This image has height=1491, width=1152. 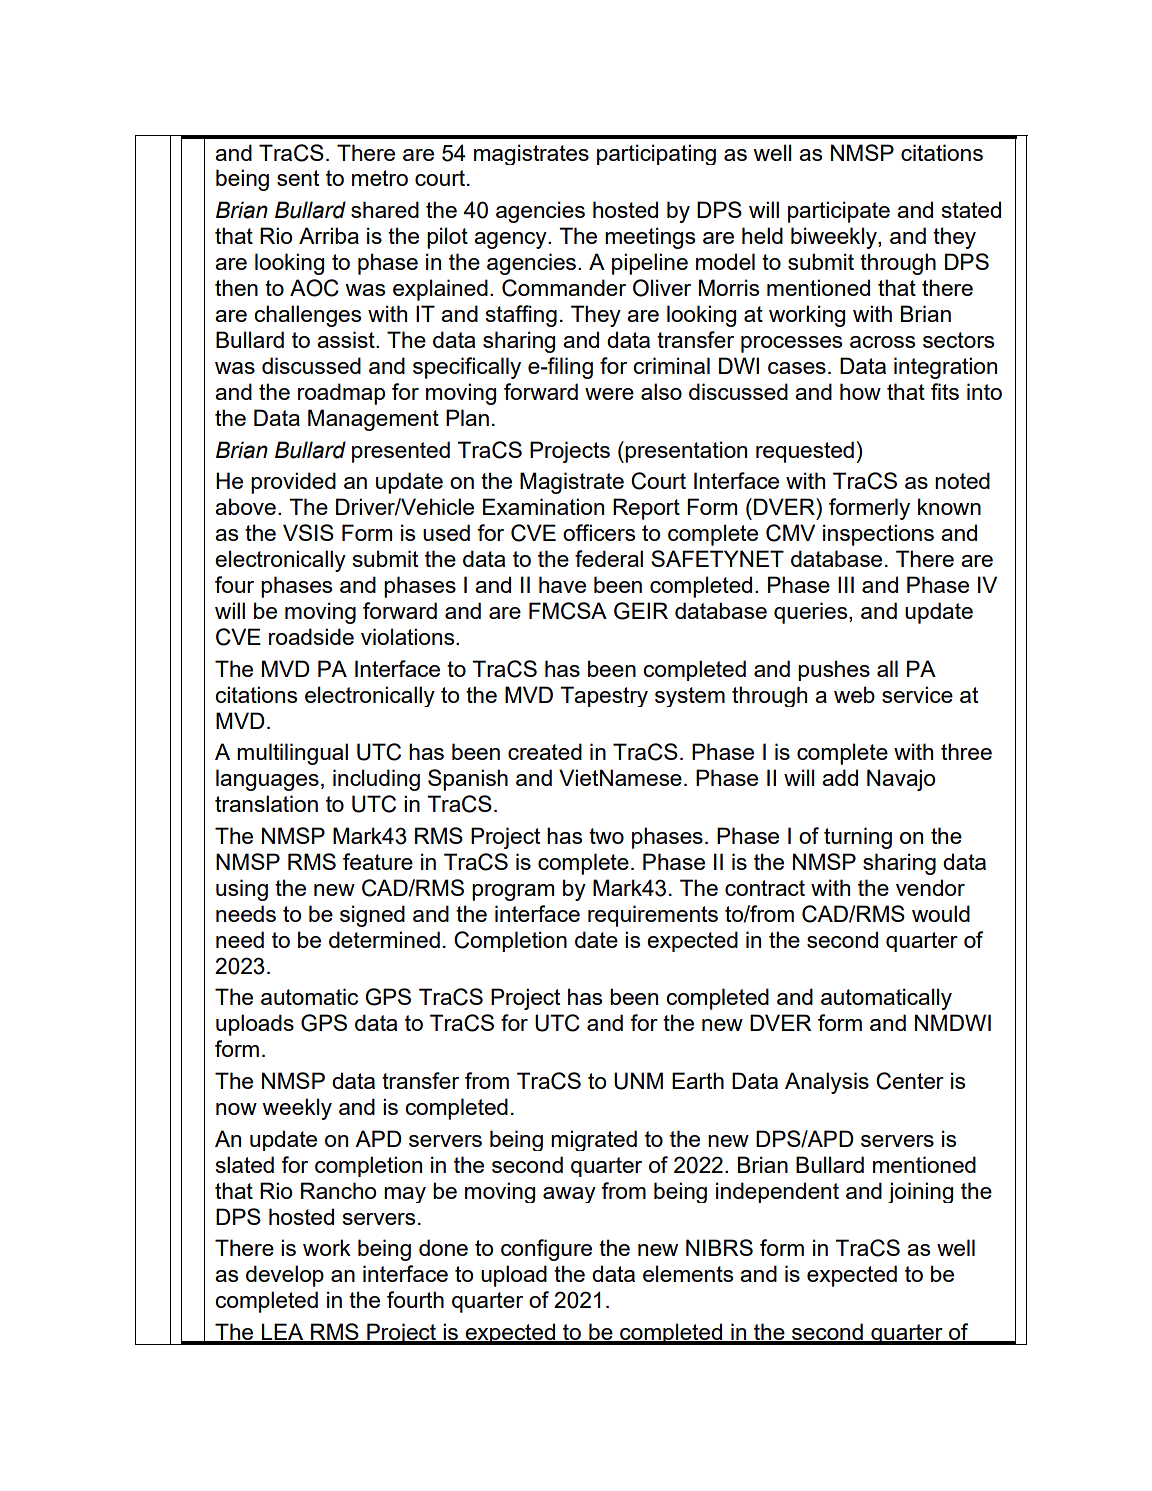 I want to click on develop, so click(x=285, y=1276).
